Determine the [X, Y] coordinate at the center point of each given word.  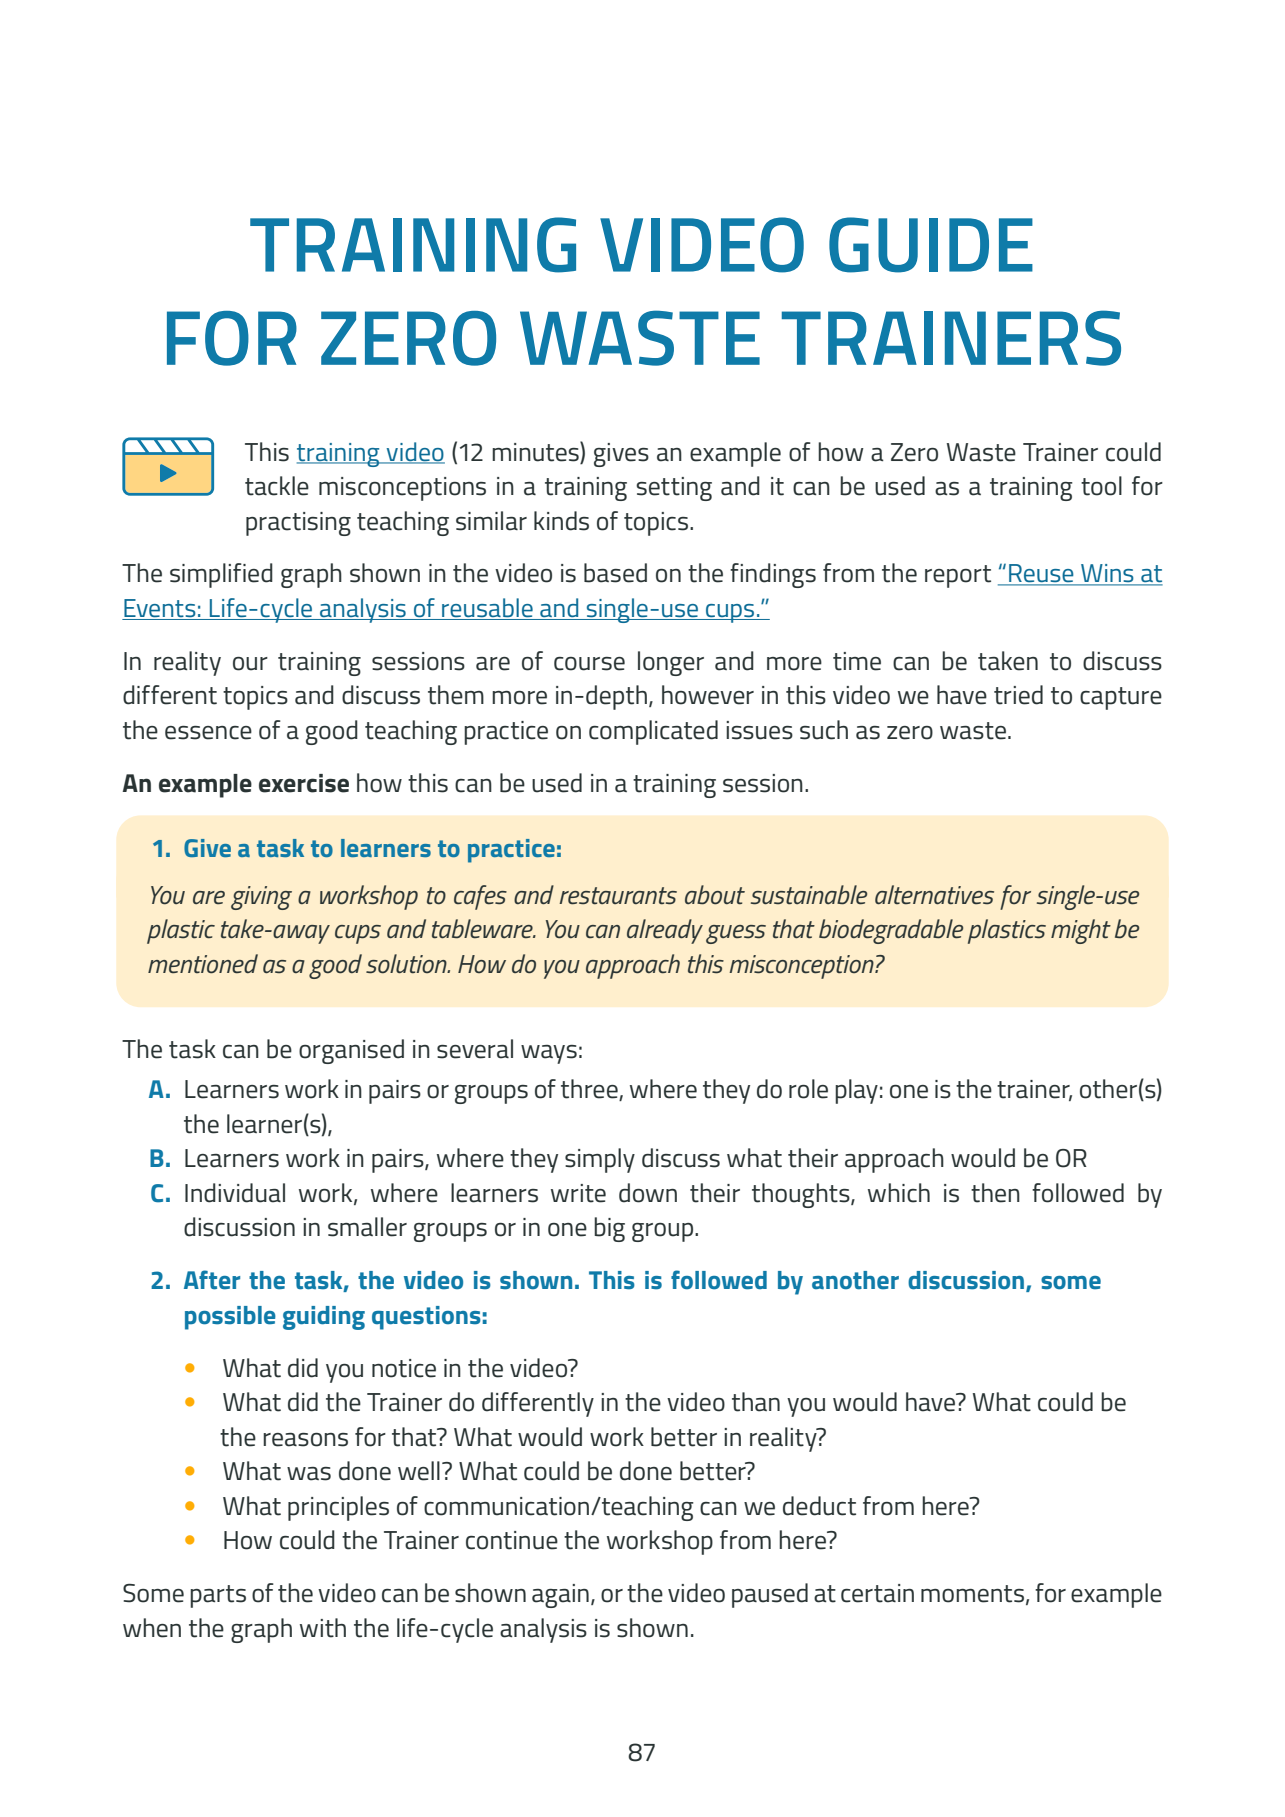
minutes [536, 451]
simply [600, 1160]
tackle [277, 486]
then [995, 1193]
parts [218, 1596]
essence [208, 733]
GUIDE [931, 245]
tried [1018, 695]
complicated [653, 732]
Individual [235, 1193]
